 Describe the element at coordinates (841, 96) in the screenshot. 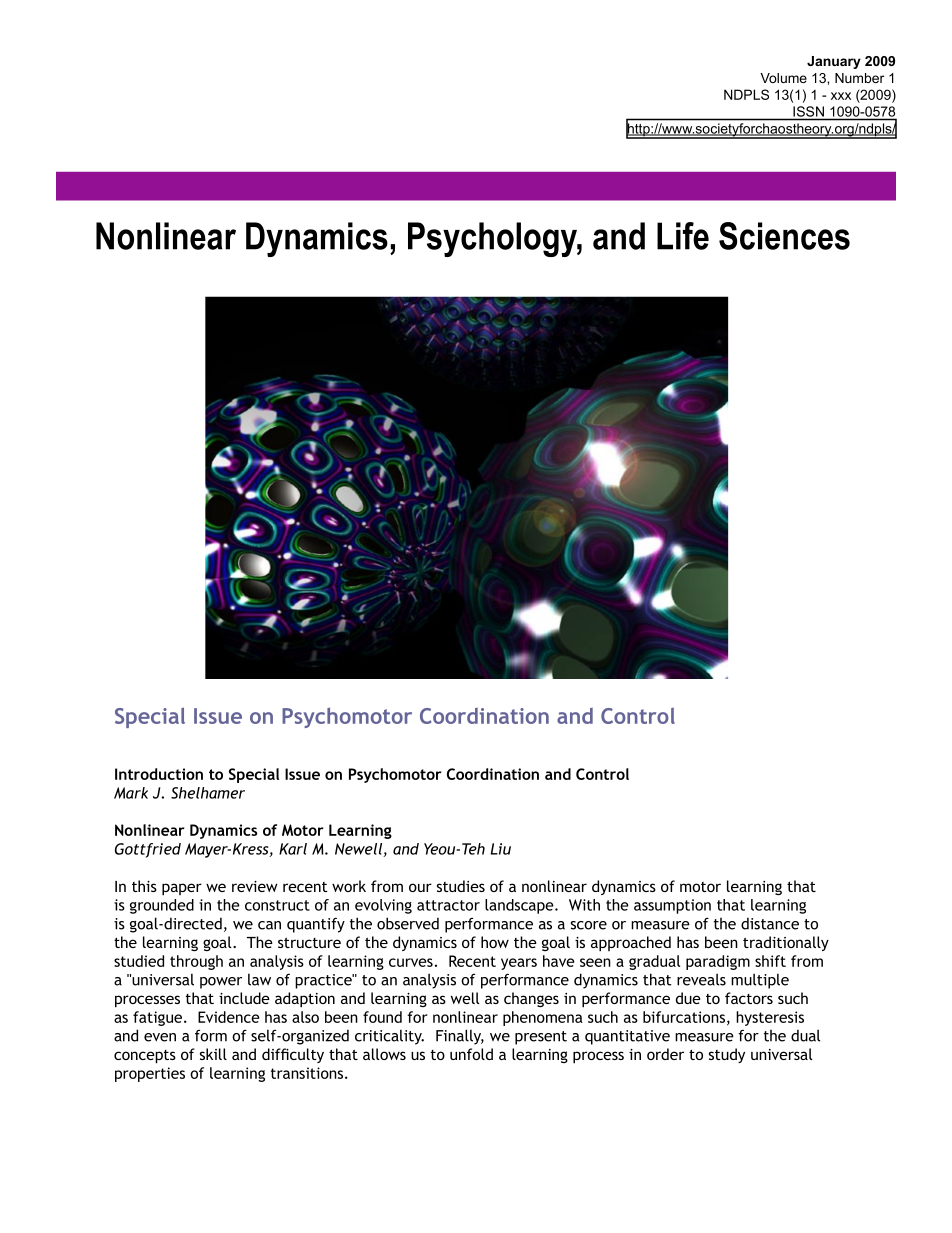

I see `xxx` at that location.
